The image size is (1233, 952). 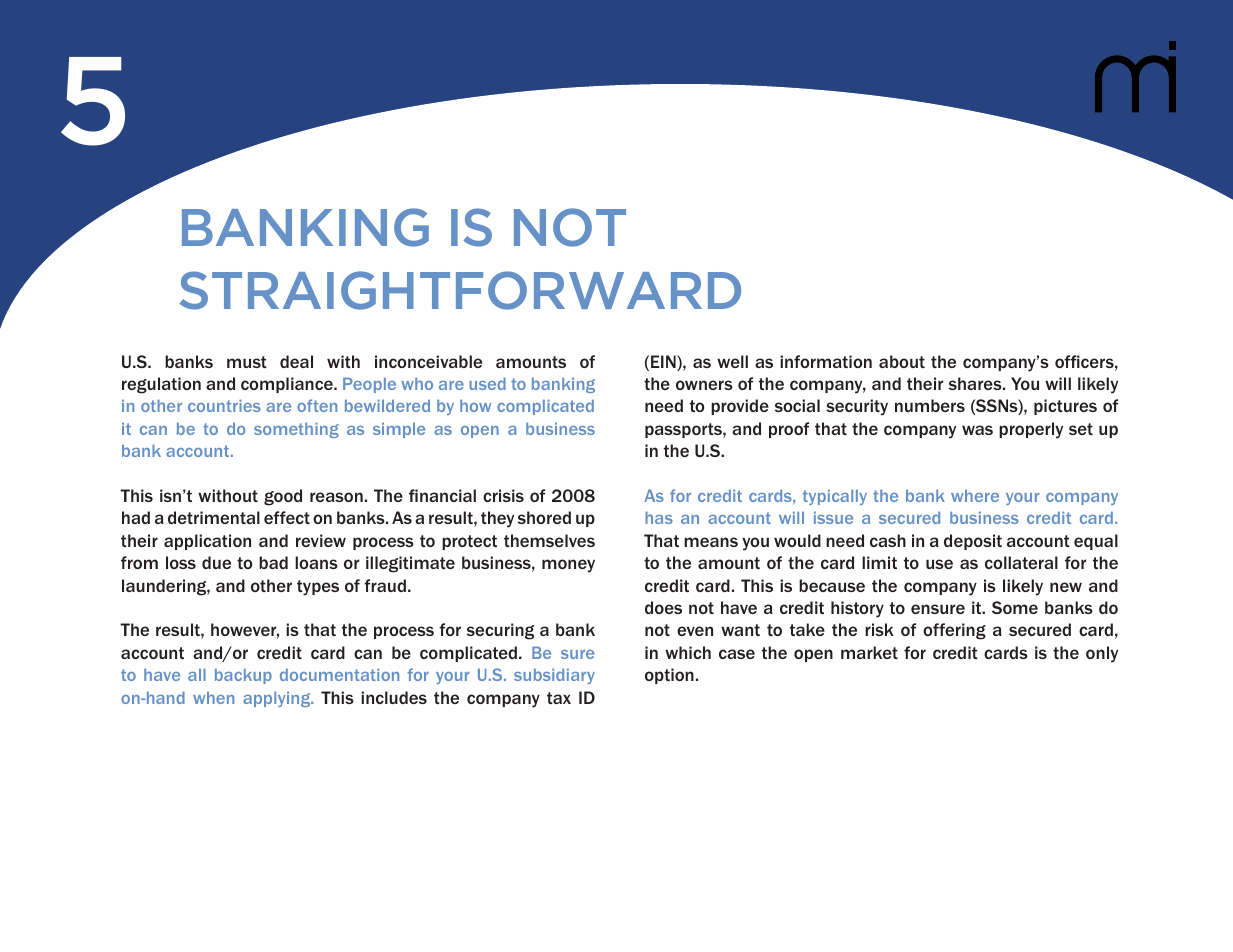 I want to click on STRAIGHTFORWARD, so click(x=460, y=290).
